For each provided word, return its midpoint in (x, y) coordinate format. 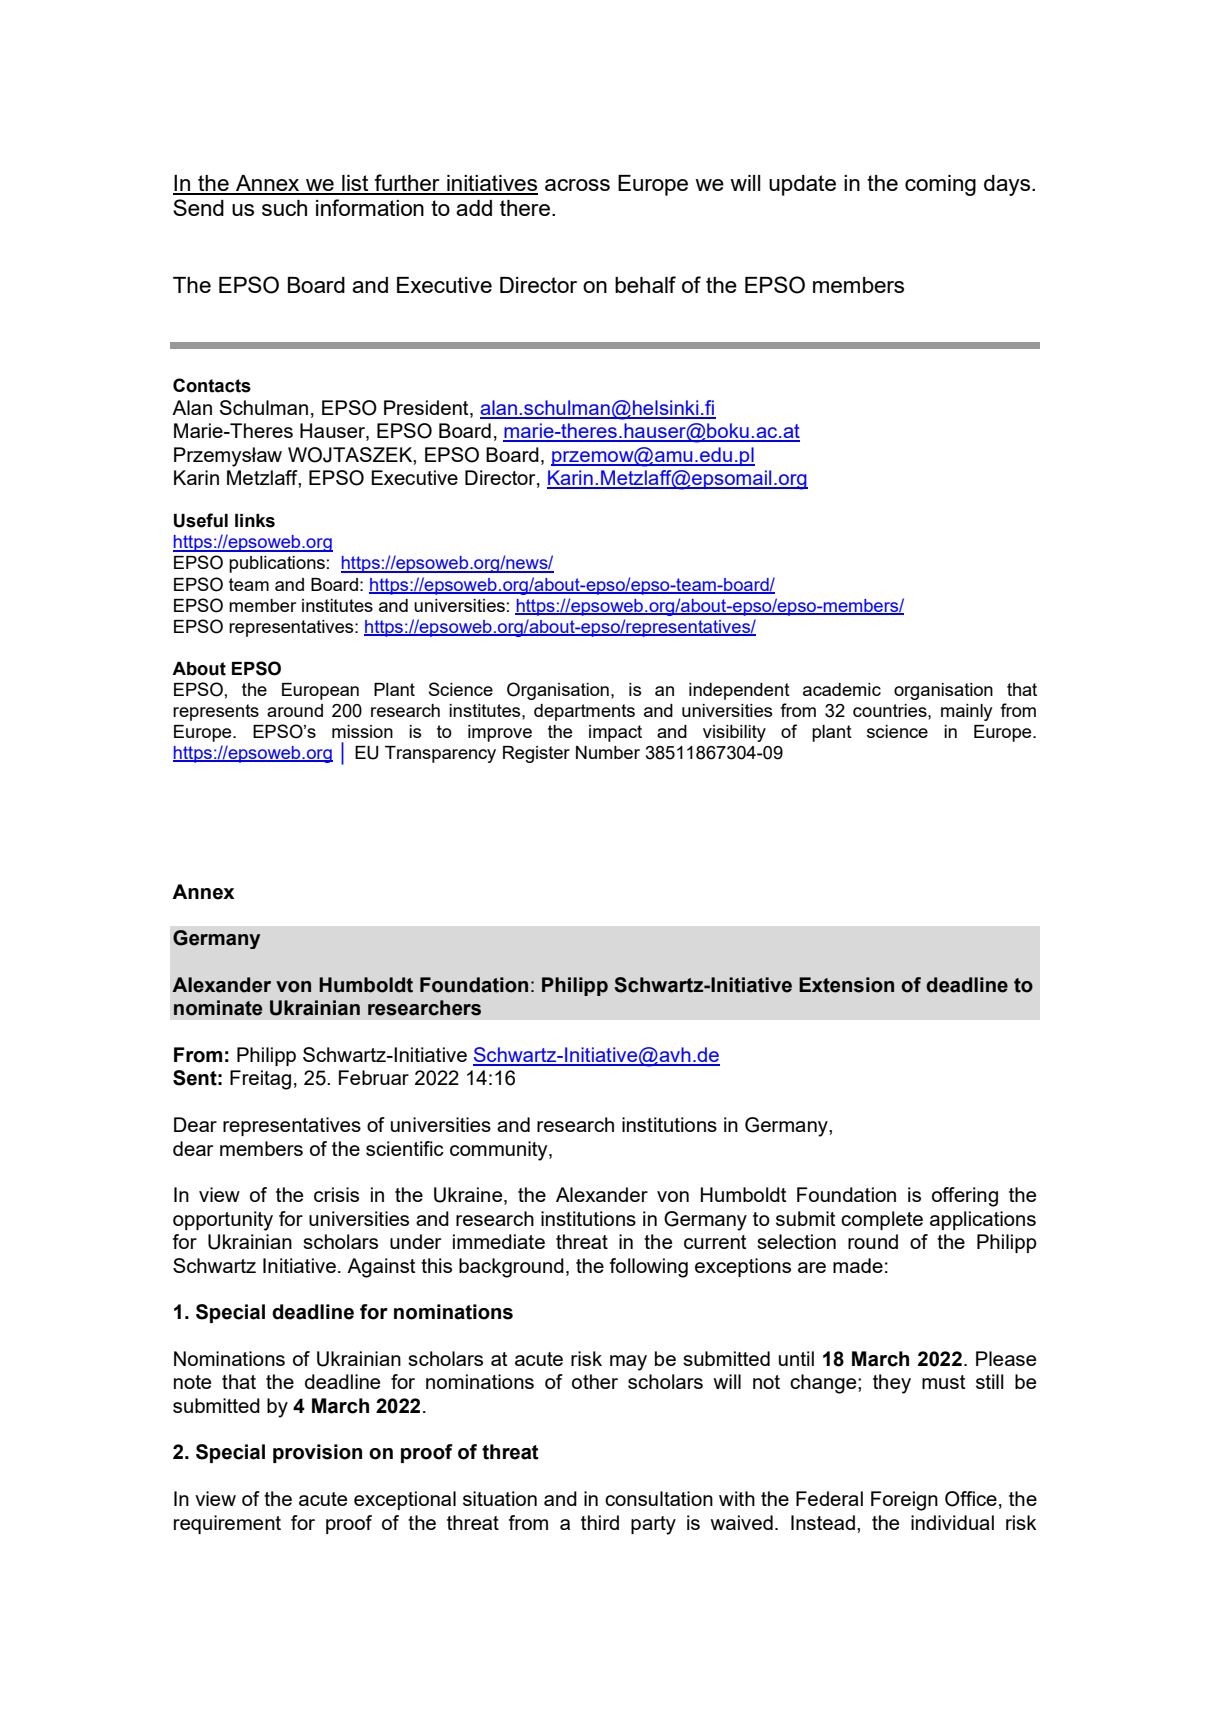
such (284, 208)
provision (317, 1453)
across (577, 185)
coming (940, 185)
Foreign (904, 1501)
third (600, 1522)
